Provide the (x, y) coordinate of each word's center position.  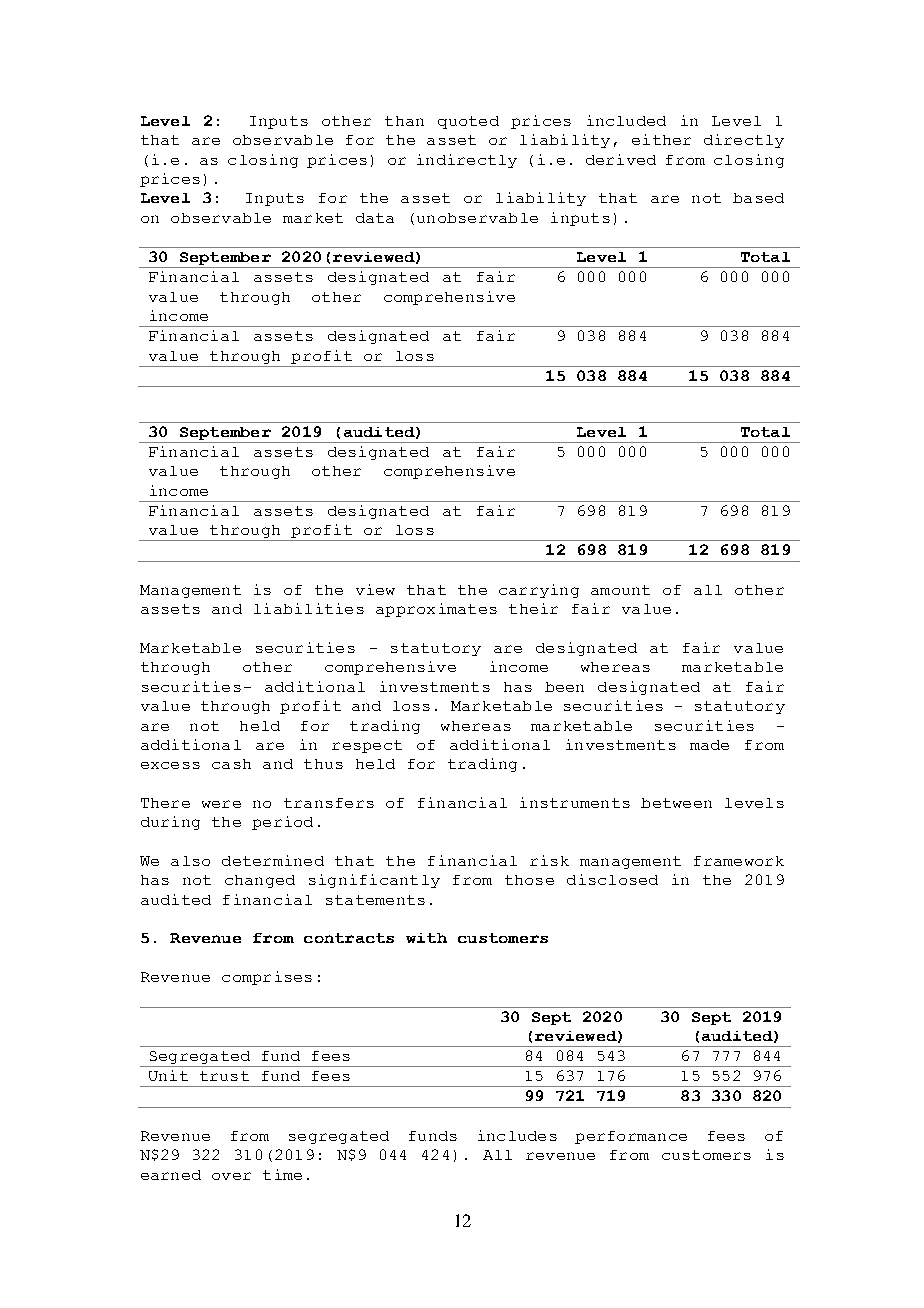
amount (620, 590)
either (661, 139)
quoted (468, 122)
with (426, 938)
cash (231, 764)
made (709, 745)
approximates (436, 610)
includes (517, 1135)
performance (631, 1137)
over (231, 1176)
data (375, 218)
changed (260, 881)
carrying (539, 591)
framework (739, 861)
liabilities (309, 608)
